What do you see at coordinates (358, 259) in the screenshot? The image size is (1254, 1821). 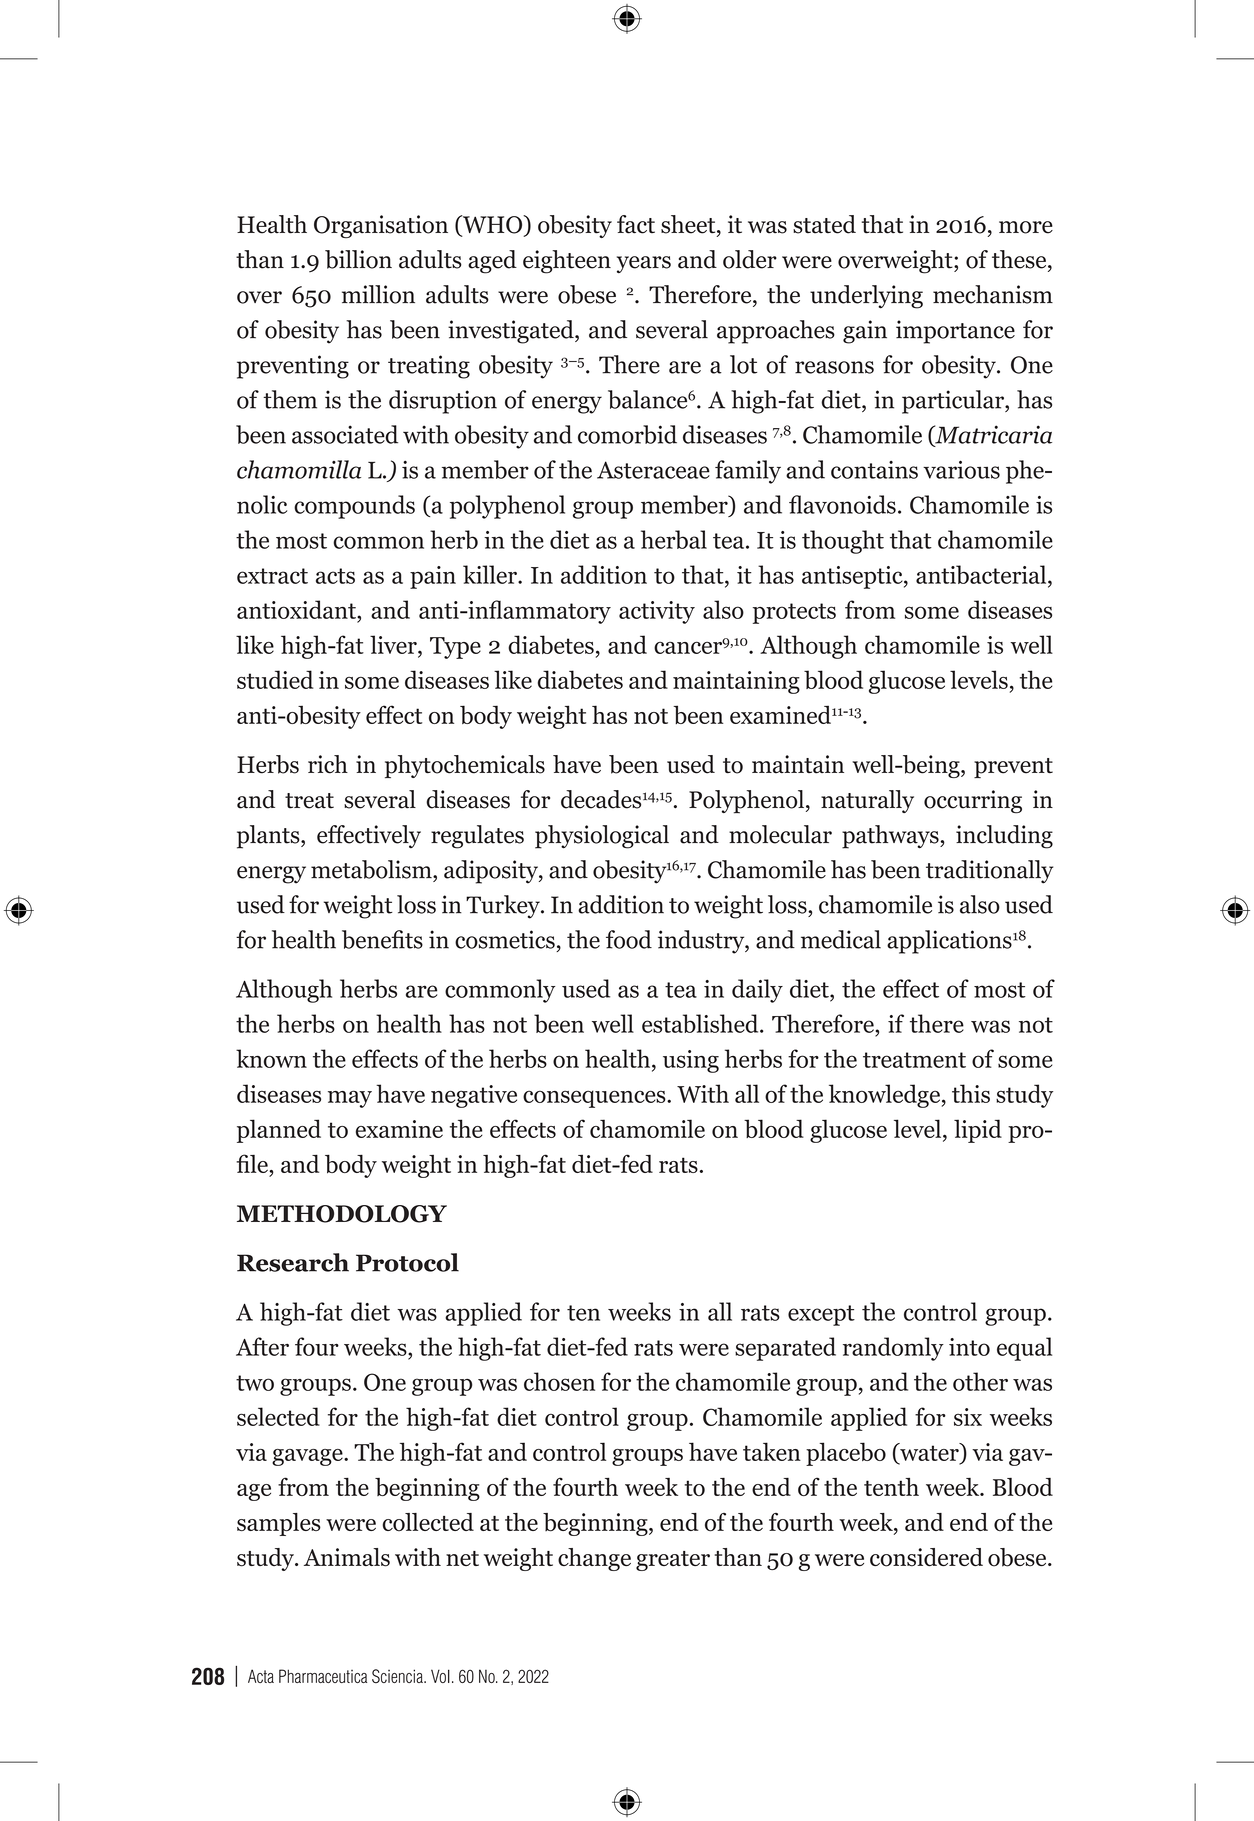 I see `billion` at bounding box center [358, 259].
